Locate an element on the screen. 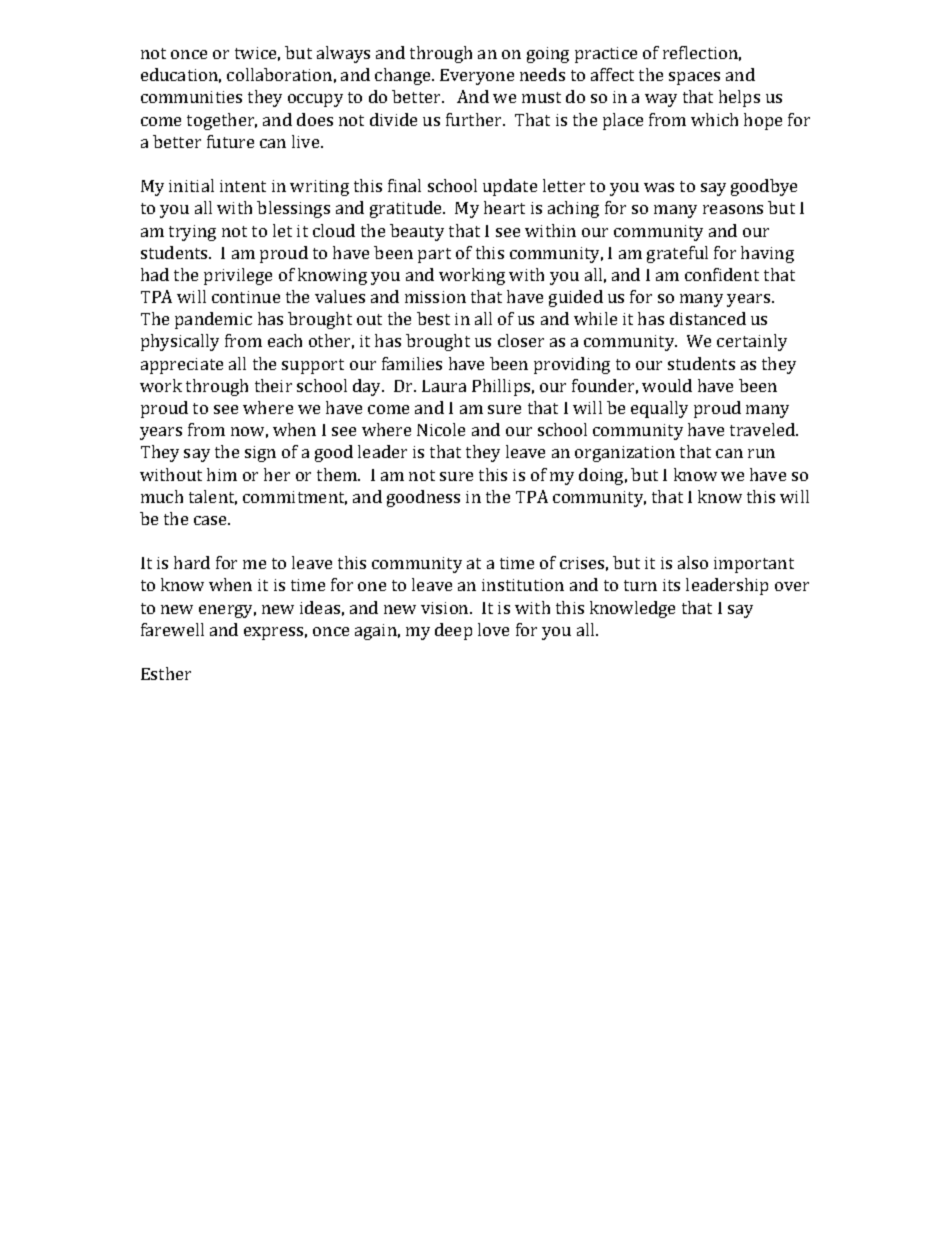  its is located at coordinates (671, 585).
